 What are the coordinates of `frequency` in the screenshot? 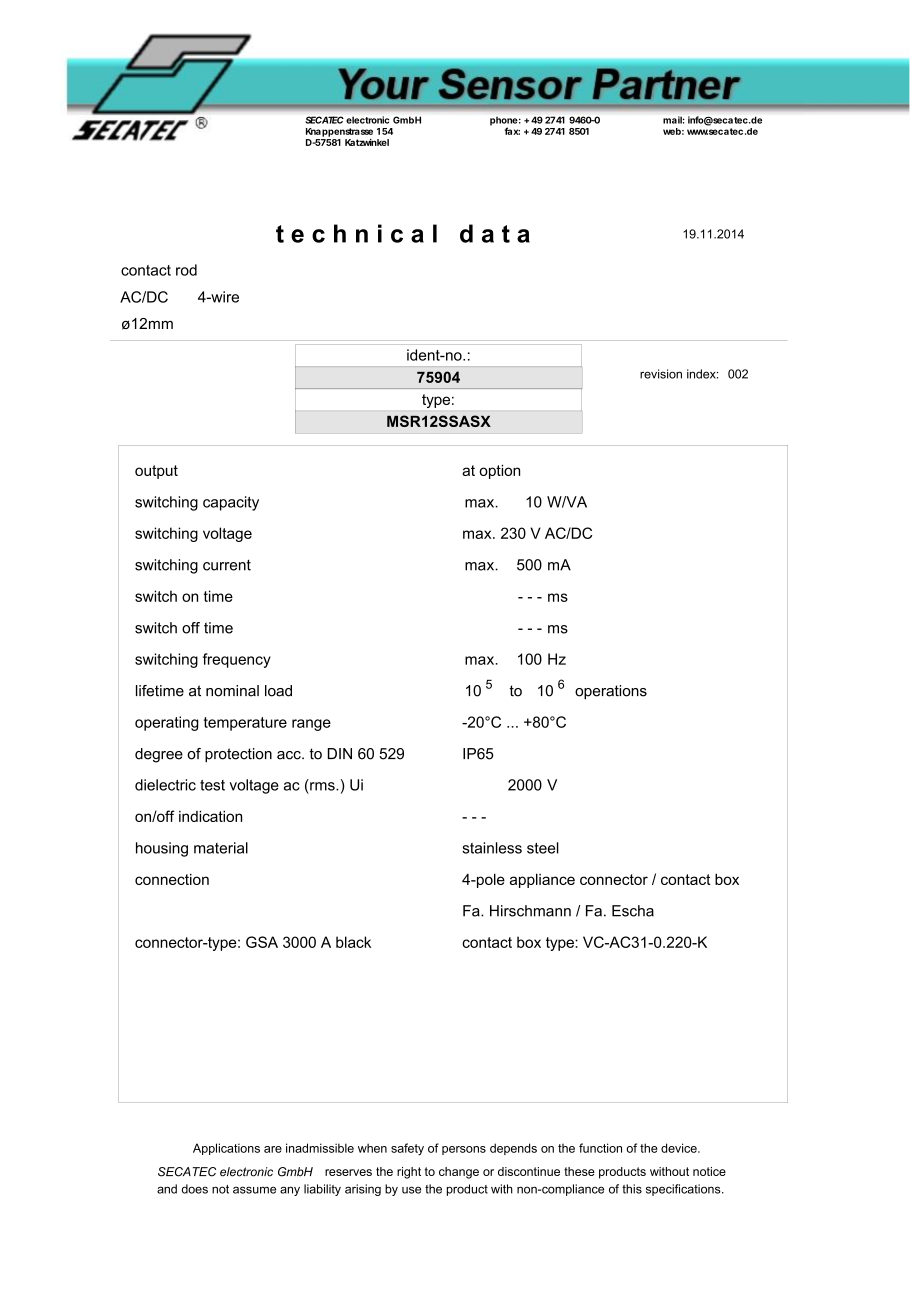 It's located at (237, 660).
